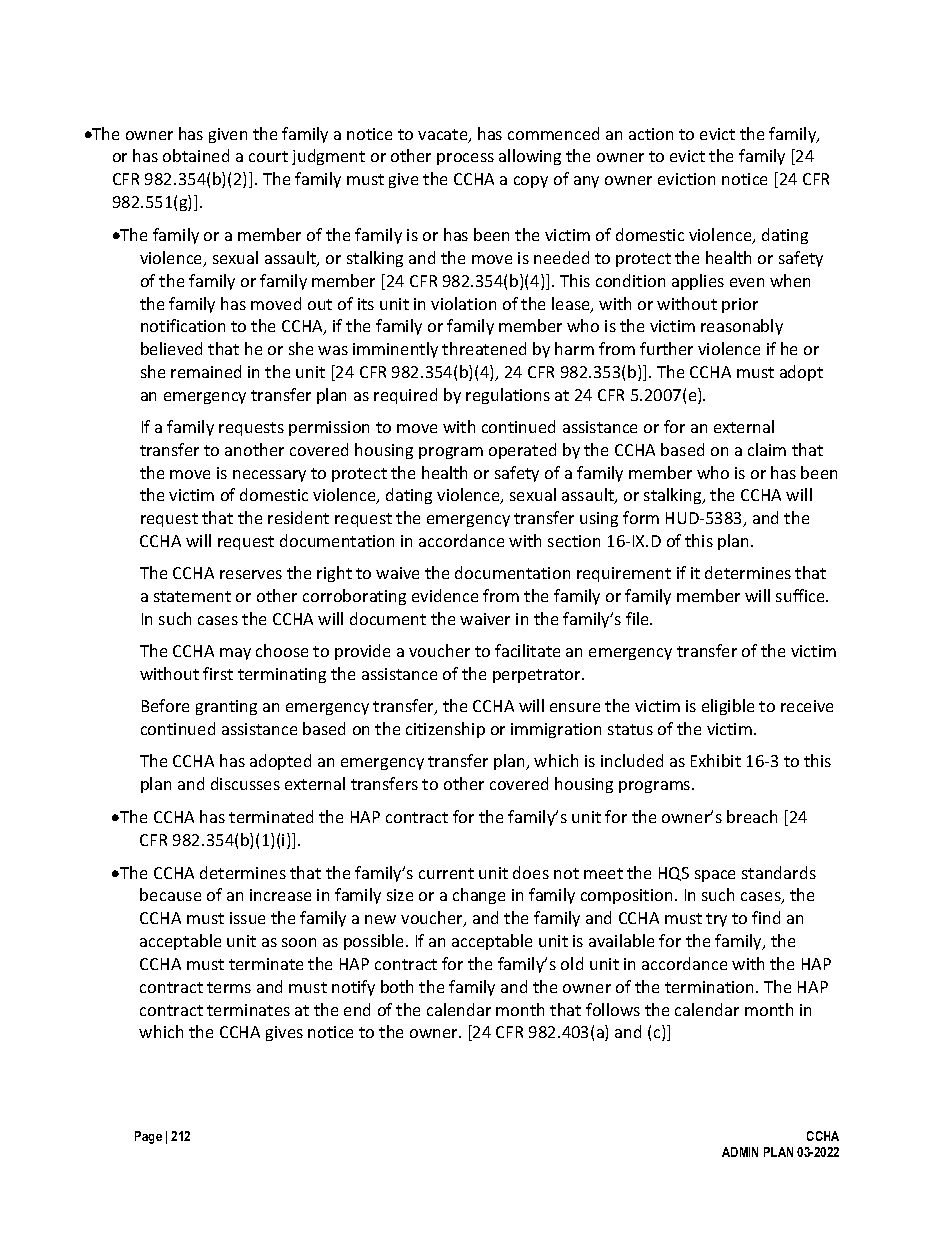 This document has width=952, height=1233. I want to click on process, so click(465, 159).
